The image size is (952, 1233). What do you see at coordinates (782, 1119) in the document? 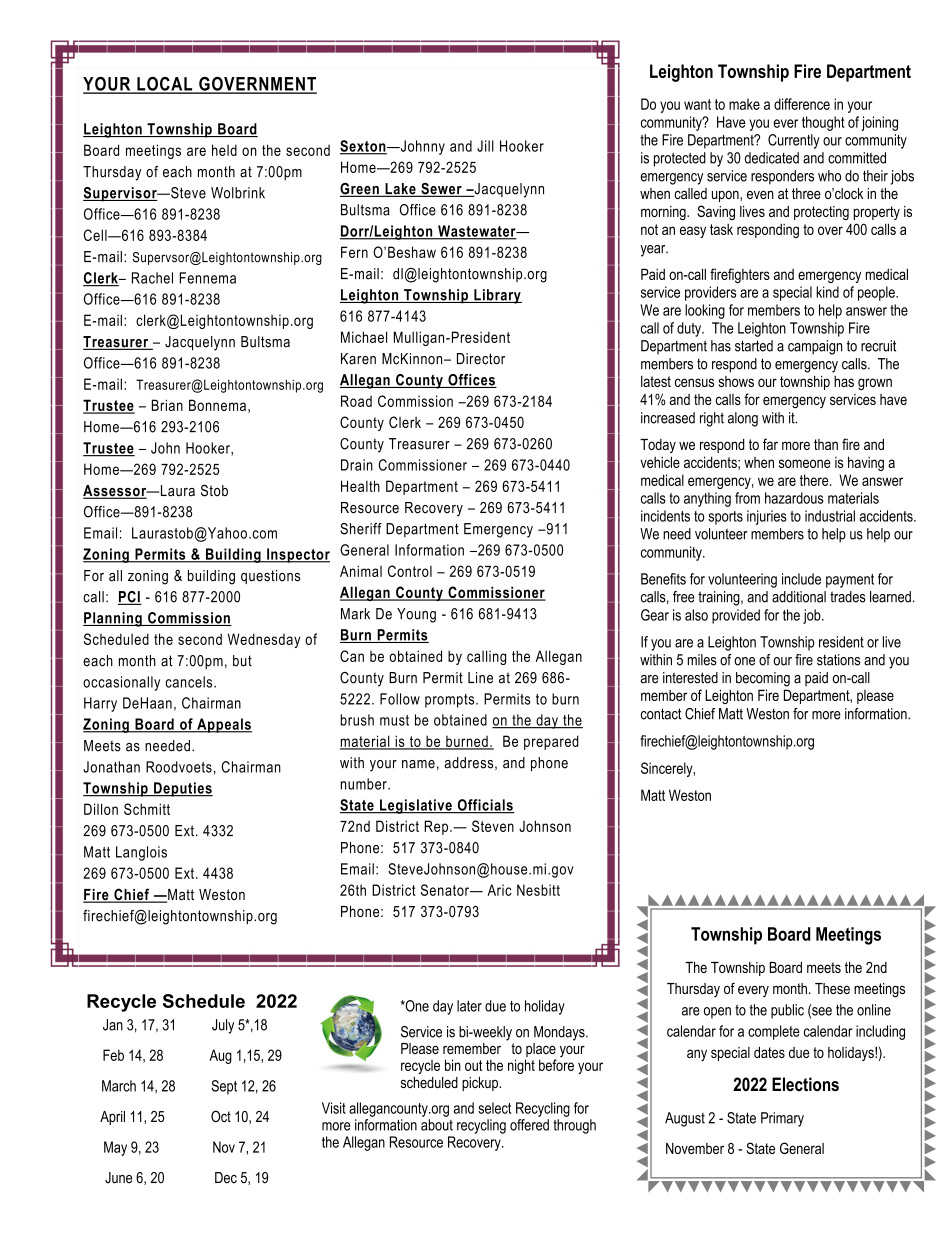
I see `Primary` at bounding box center [782, 1119].
